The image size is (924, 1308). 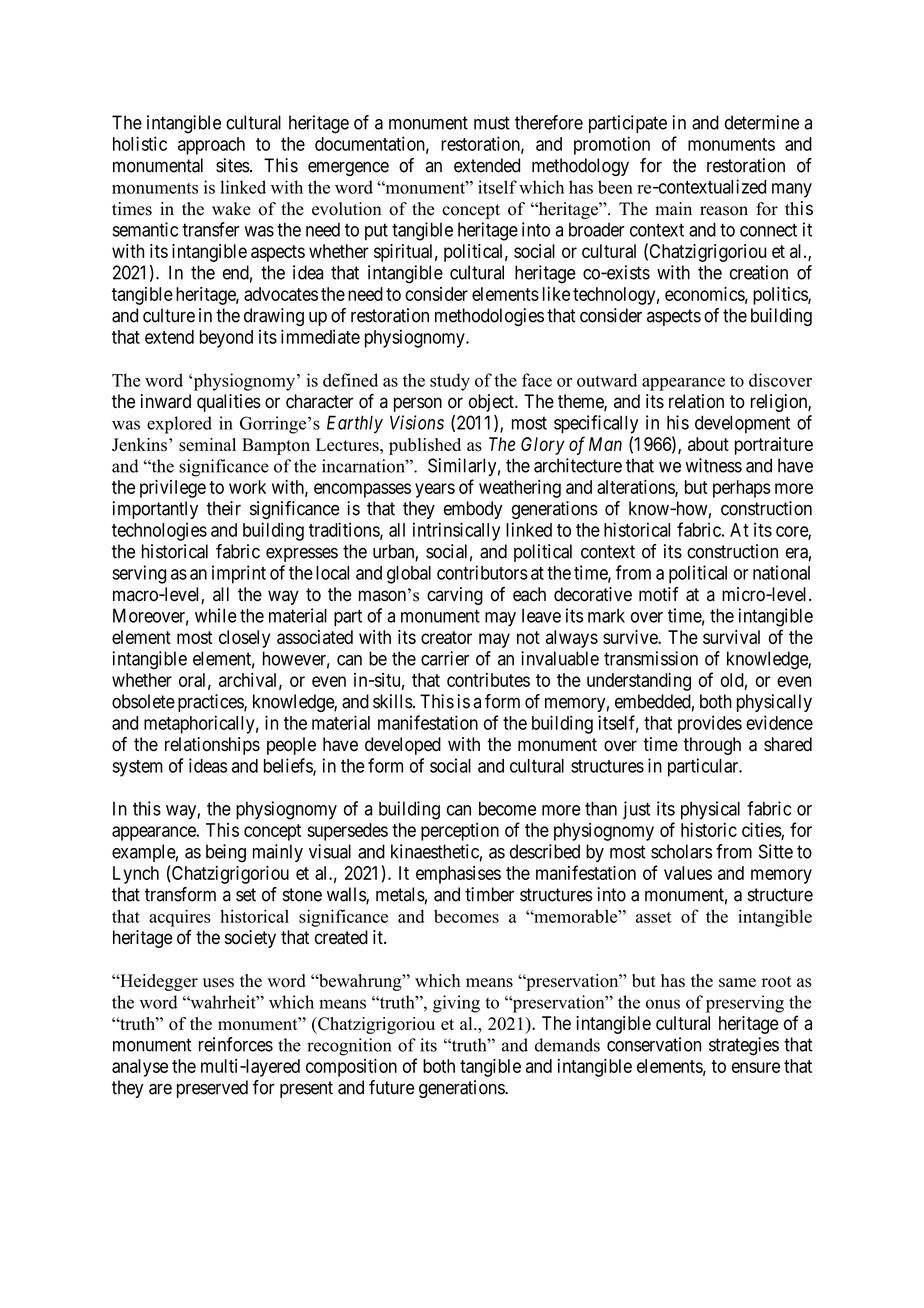 What do you see at coordinates (781, 295) in the screenshot?
I see `politics` at bounding box center [781, 295].
